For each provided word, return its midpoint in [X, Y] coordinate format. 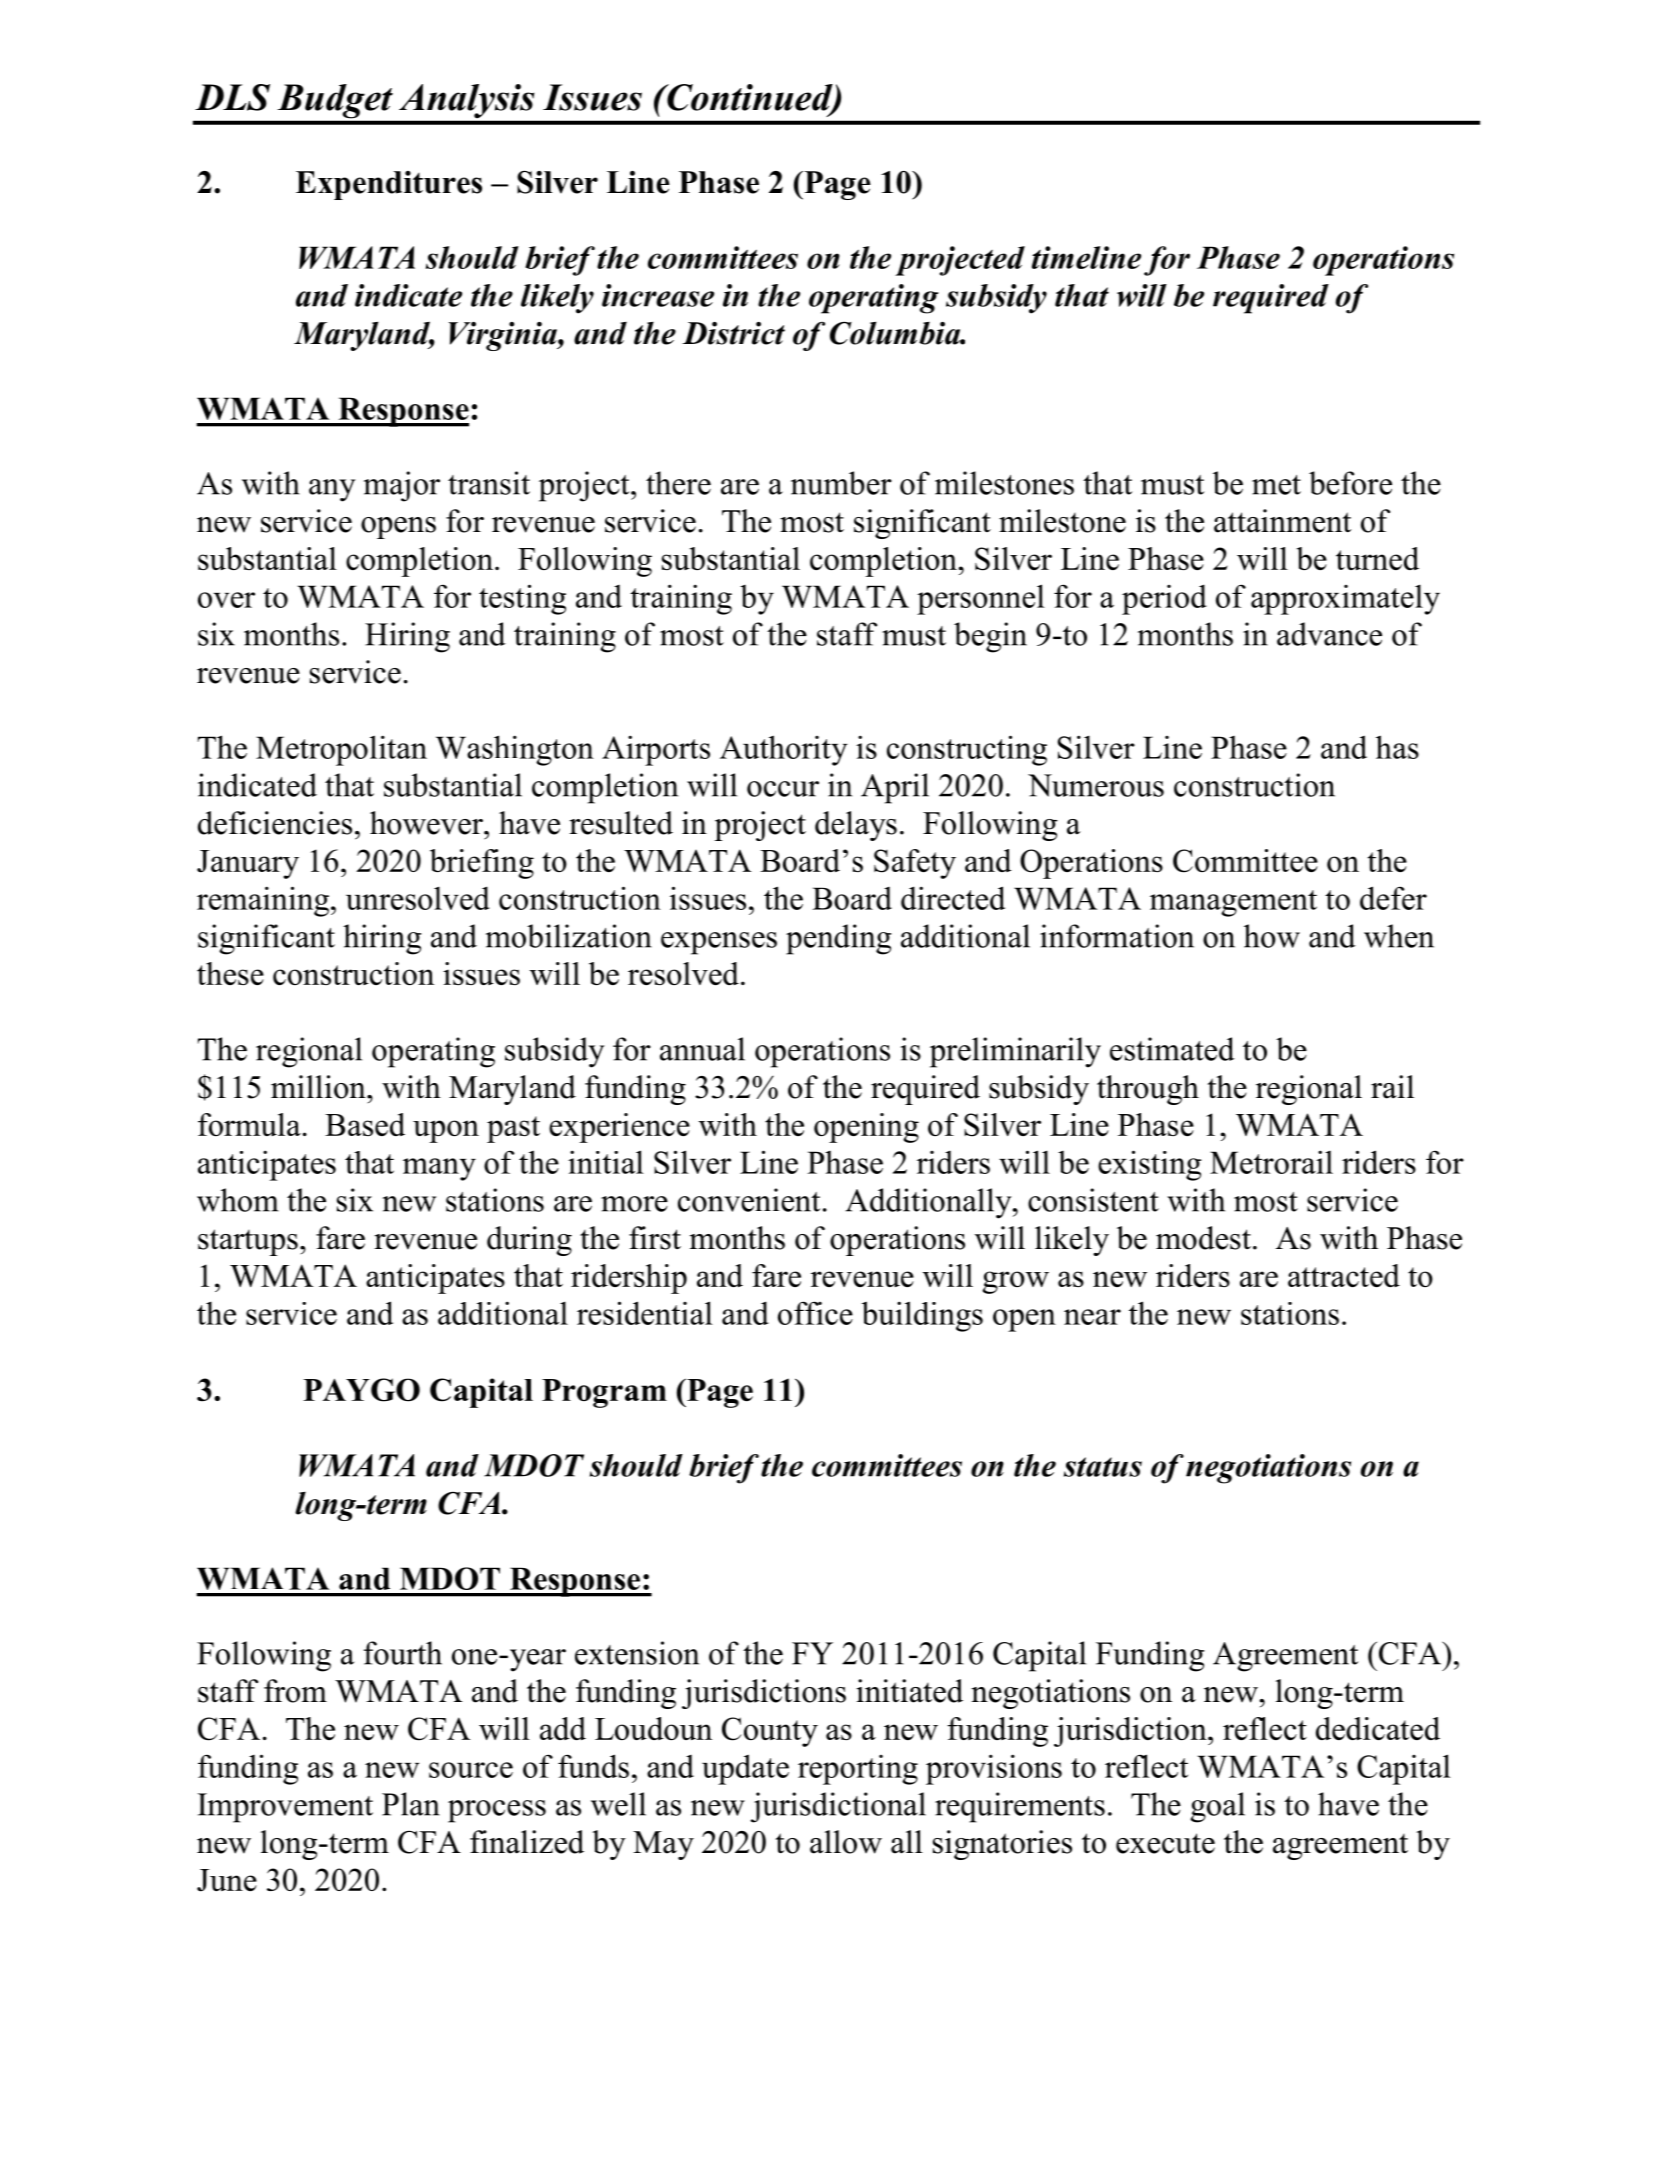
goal [1217, 1807]
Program [604, 1393]
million [319, 1087]
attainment [1282, 521]
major [402, 486]
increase [658, 295]
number [841, 483]
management [1233, 903]
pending [838, 939]
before [1350, 483]
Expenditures [389, 185]
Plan [411, 1804]
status [1103, 1467]
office [815, 1313]
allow [846, 1842]
